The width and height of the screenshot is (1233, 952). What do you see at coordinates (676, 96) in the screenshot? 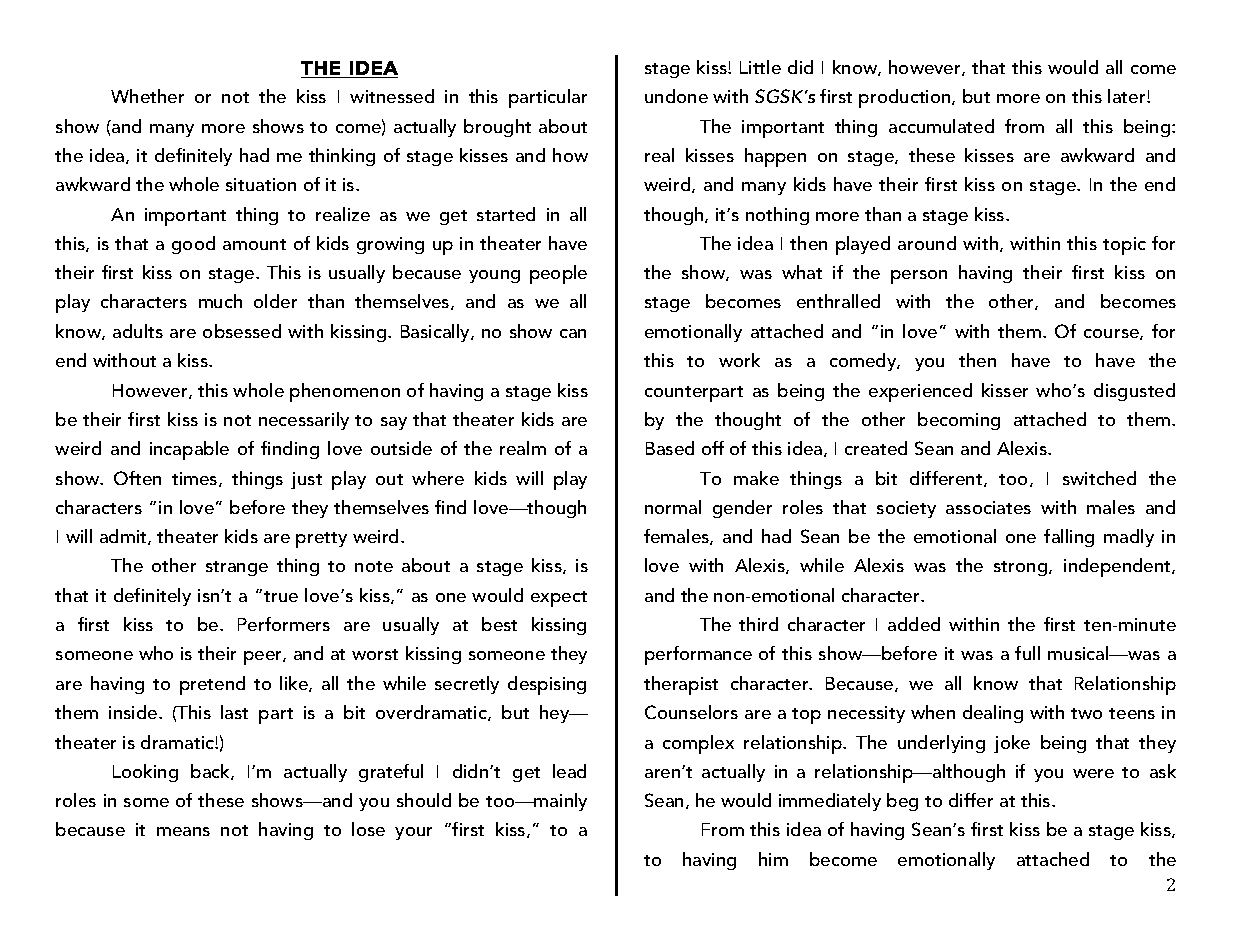
I see `undone` at bounding box center [676, 96].
